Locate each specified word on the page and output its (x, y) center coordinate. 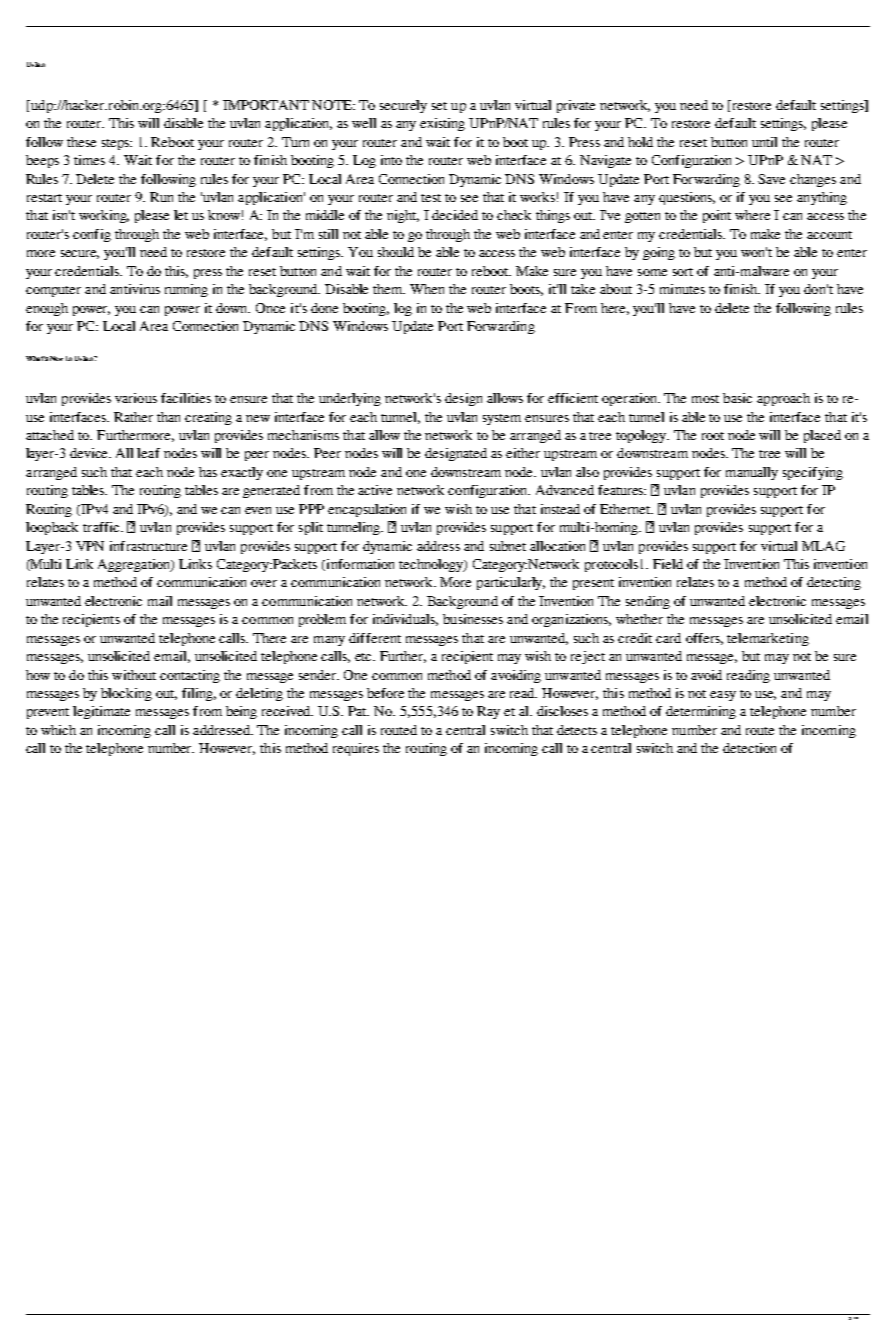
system (502, 419)
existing (442, 124)
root (713, 436)
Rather (133, 417)
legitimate (101, 712)
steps (117, 144)
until (764, 142)
